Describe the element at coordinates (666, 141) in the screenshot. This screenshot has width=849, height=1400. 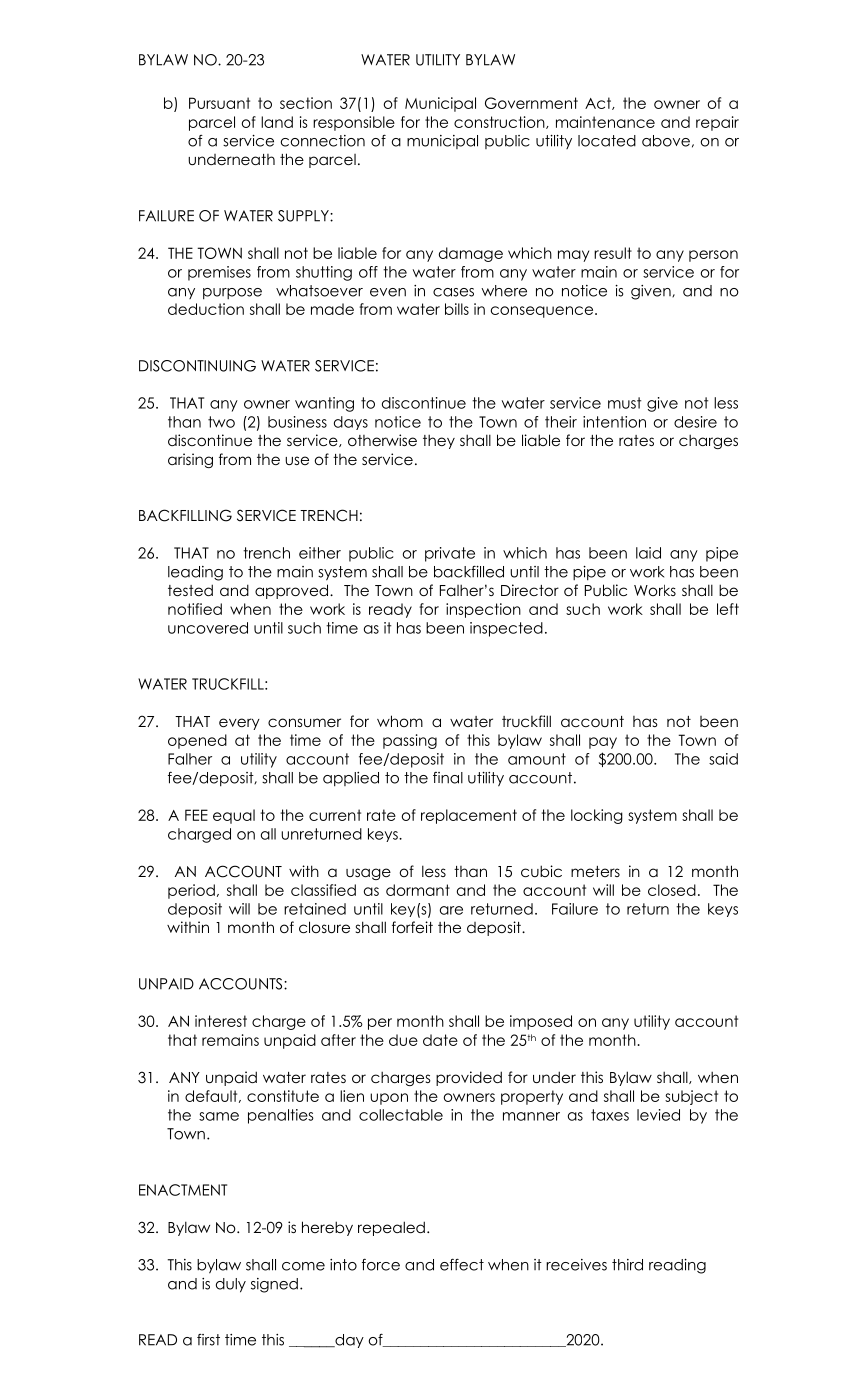
I see `above` at that location.
